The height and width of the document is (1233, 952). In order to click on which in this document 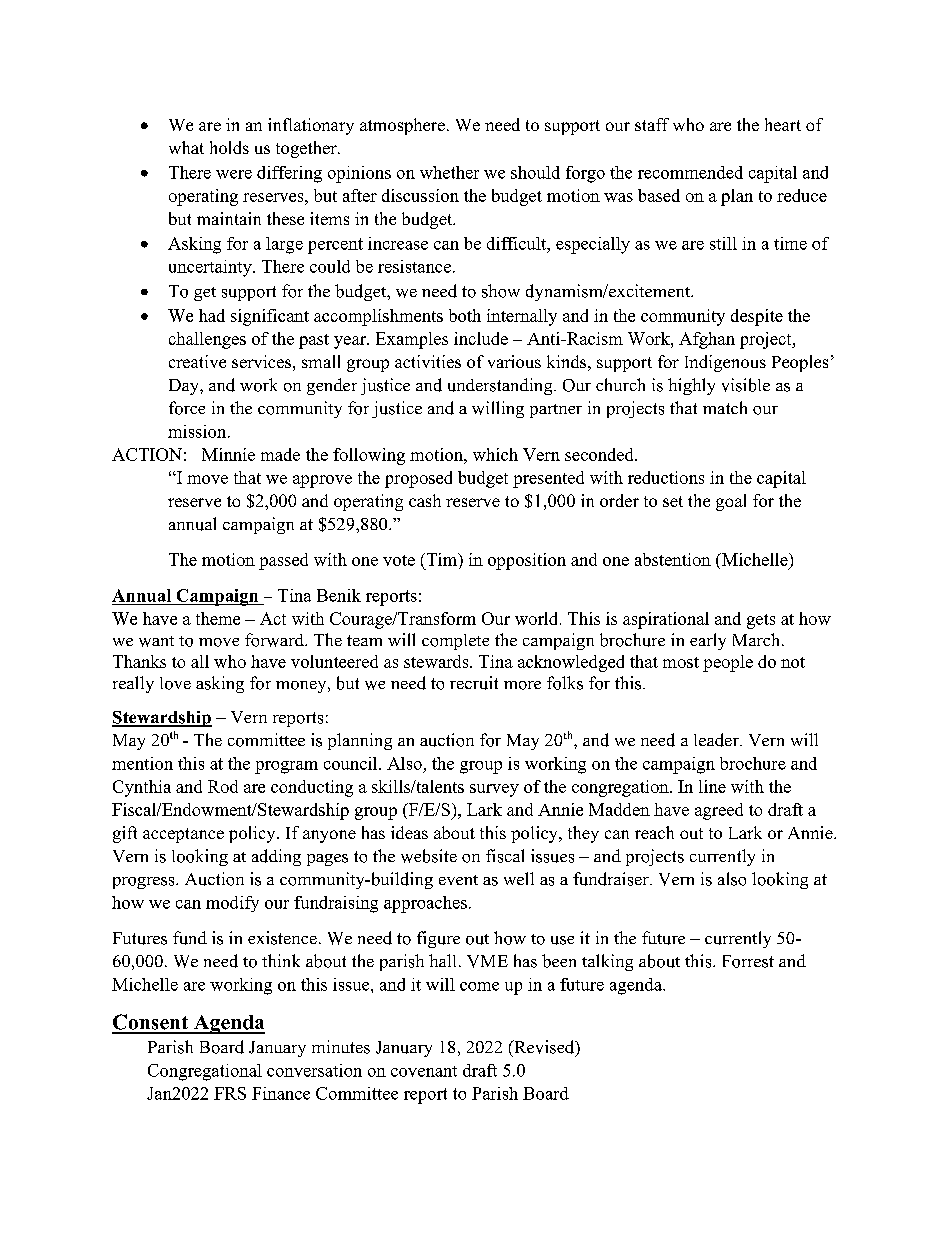, I will do `click(495, 454)`.
